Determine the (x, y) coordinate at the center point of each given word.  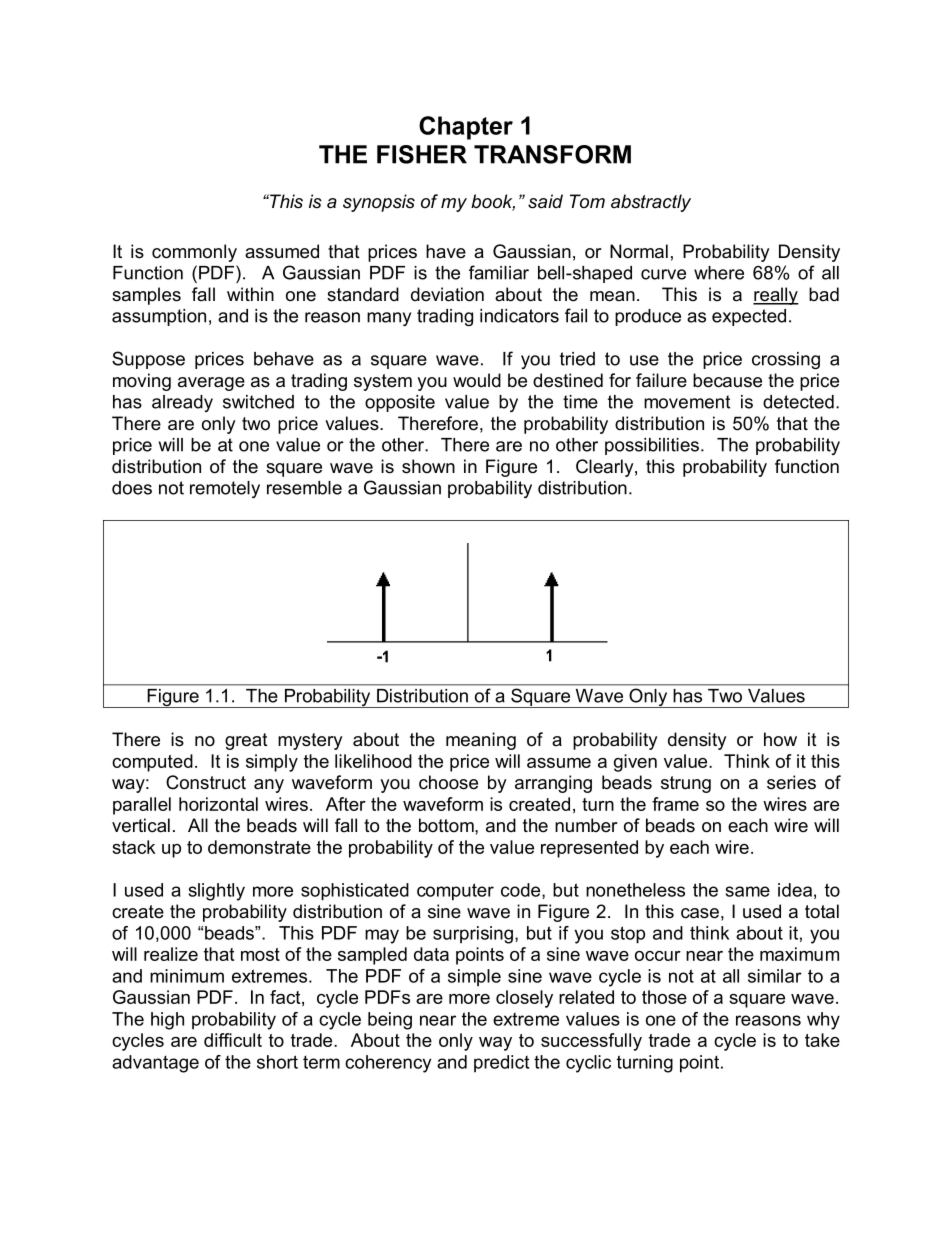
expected (749, 317)
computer (455, 892)
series (791, 782)
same (748, 891)
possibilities (653, 446)
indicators (519, 316)
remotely (225, 489)
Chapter (466, 128)
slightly (217, 892)
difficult (233, 1040)
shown (428, 466)
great (246, 741)
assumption (159, 317)
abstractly (651, 203)
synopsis (379, 203)
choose (448, 782)
